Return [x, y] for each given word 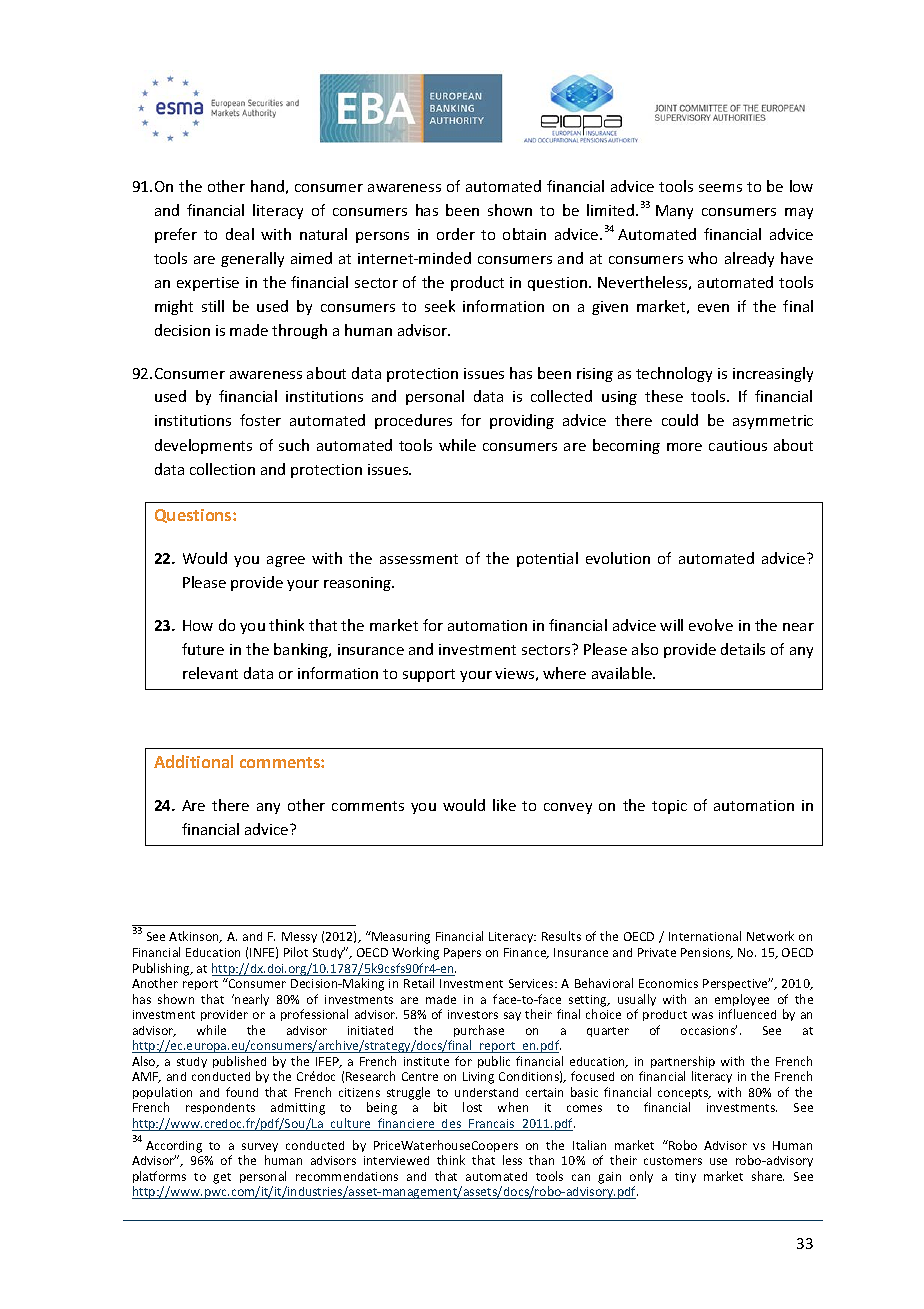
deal [240, 234]
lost [472, 1107]
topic [669, 807]
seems [720, 188]
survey [260, 1147]
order [456, 234]
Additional [193, 761]
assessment [419, 559]
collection [222, 469]
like [504, 805]
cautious [738, 445]
